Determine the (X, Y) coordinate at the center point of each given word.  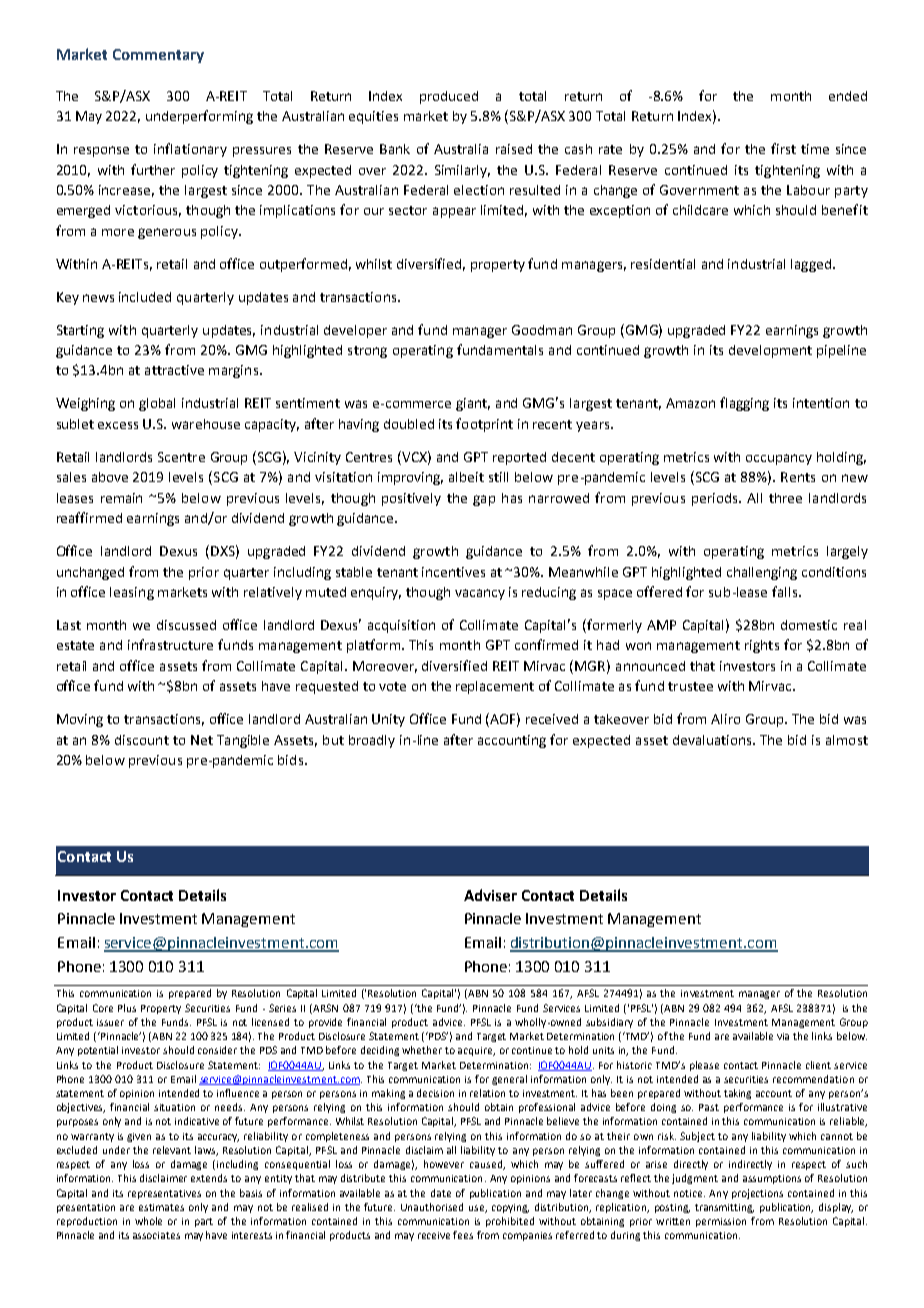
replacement (495, 687)
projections (757, 1194)
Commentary (158, 56)
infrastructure (170, 644)
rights (762, 646)
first (783, 148)
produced (449, 97)
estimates (161, 1207)
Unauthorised (432, 1207)
